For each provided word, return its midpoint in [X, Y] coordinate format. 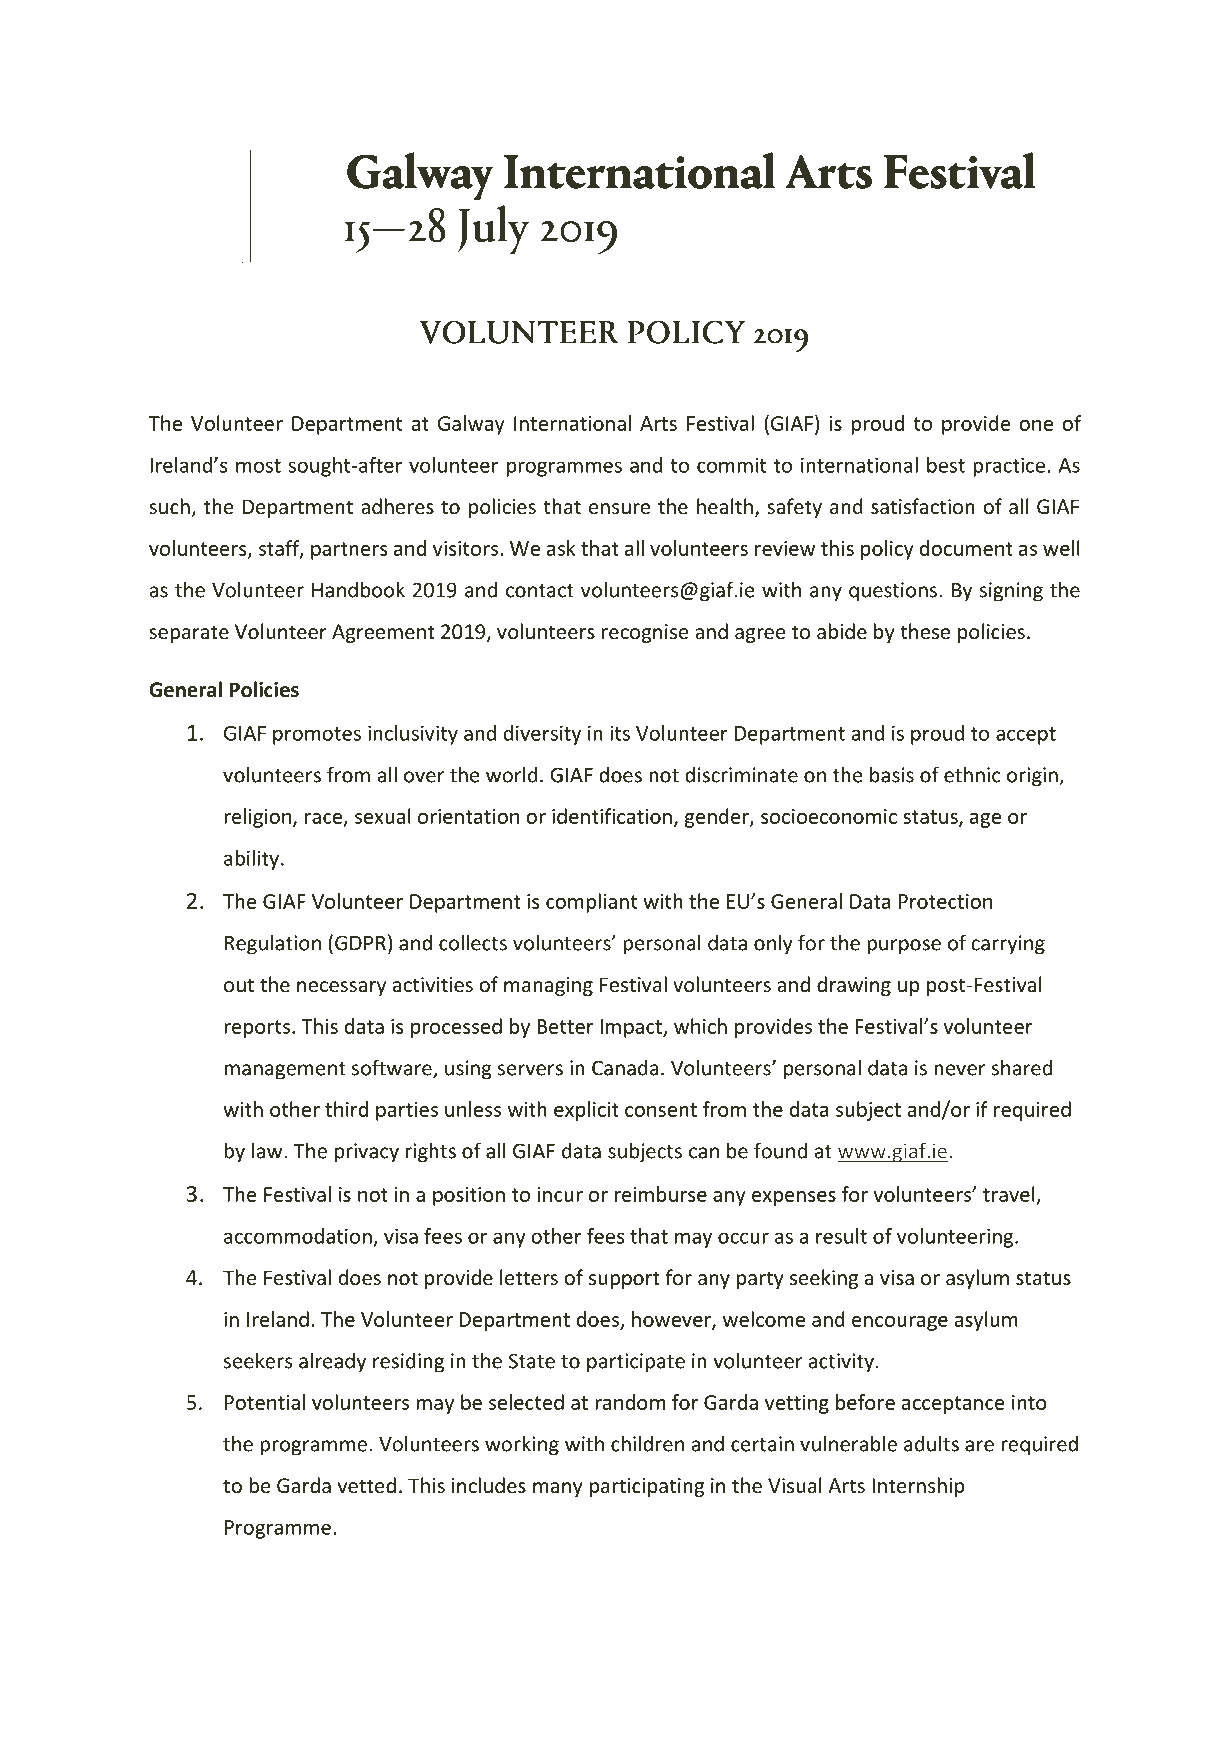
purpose [904, 947]
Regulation [273, 944]
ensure [619, 509]
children [647, 1443]
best [946, 465]
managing [548, 986]
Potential [265, 1402]
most [258, 466]
